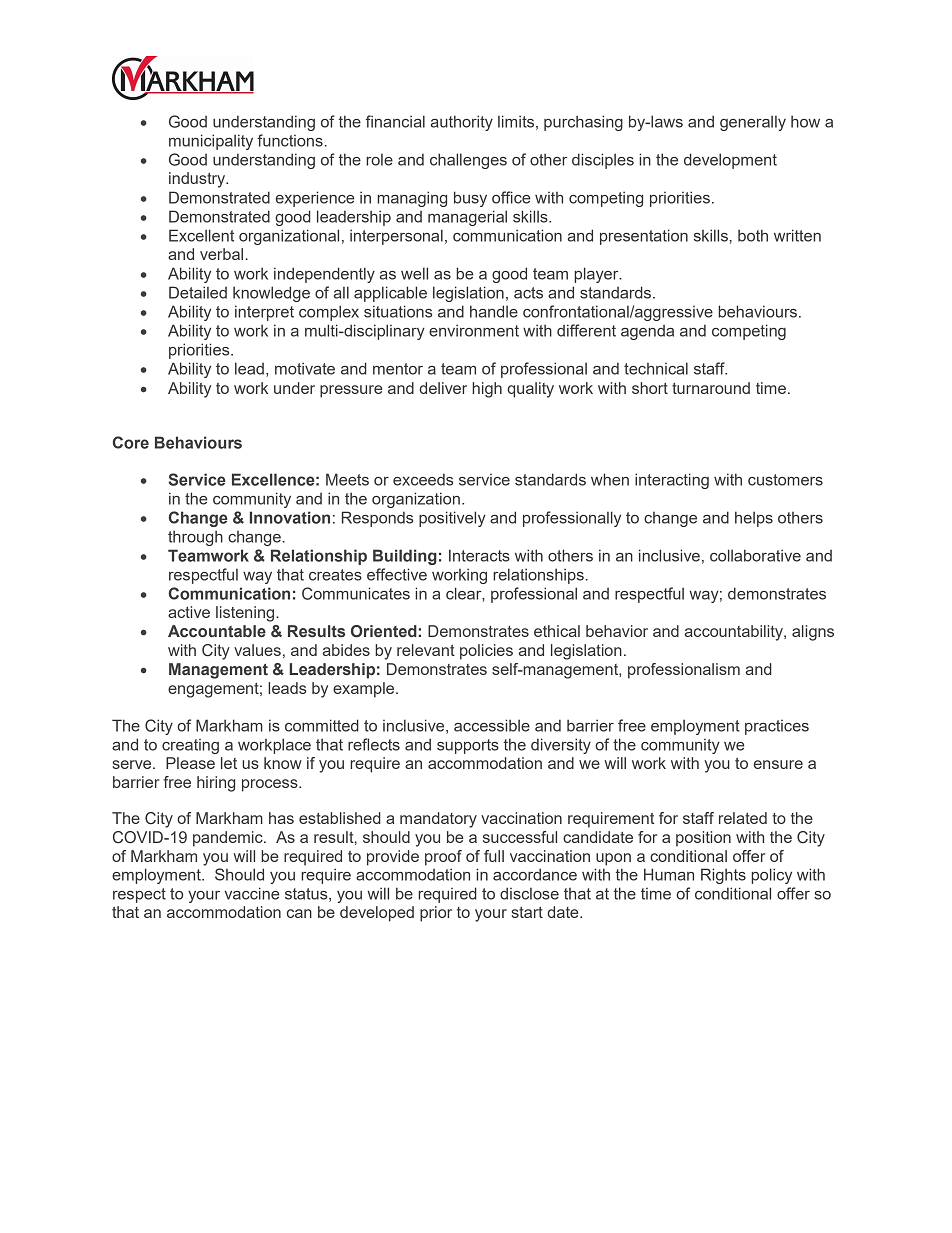 This screenshot has width=952, height=1233. I want to click on vaccine, so click(252, 893).
